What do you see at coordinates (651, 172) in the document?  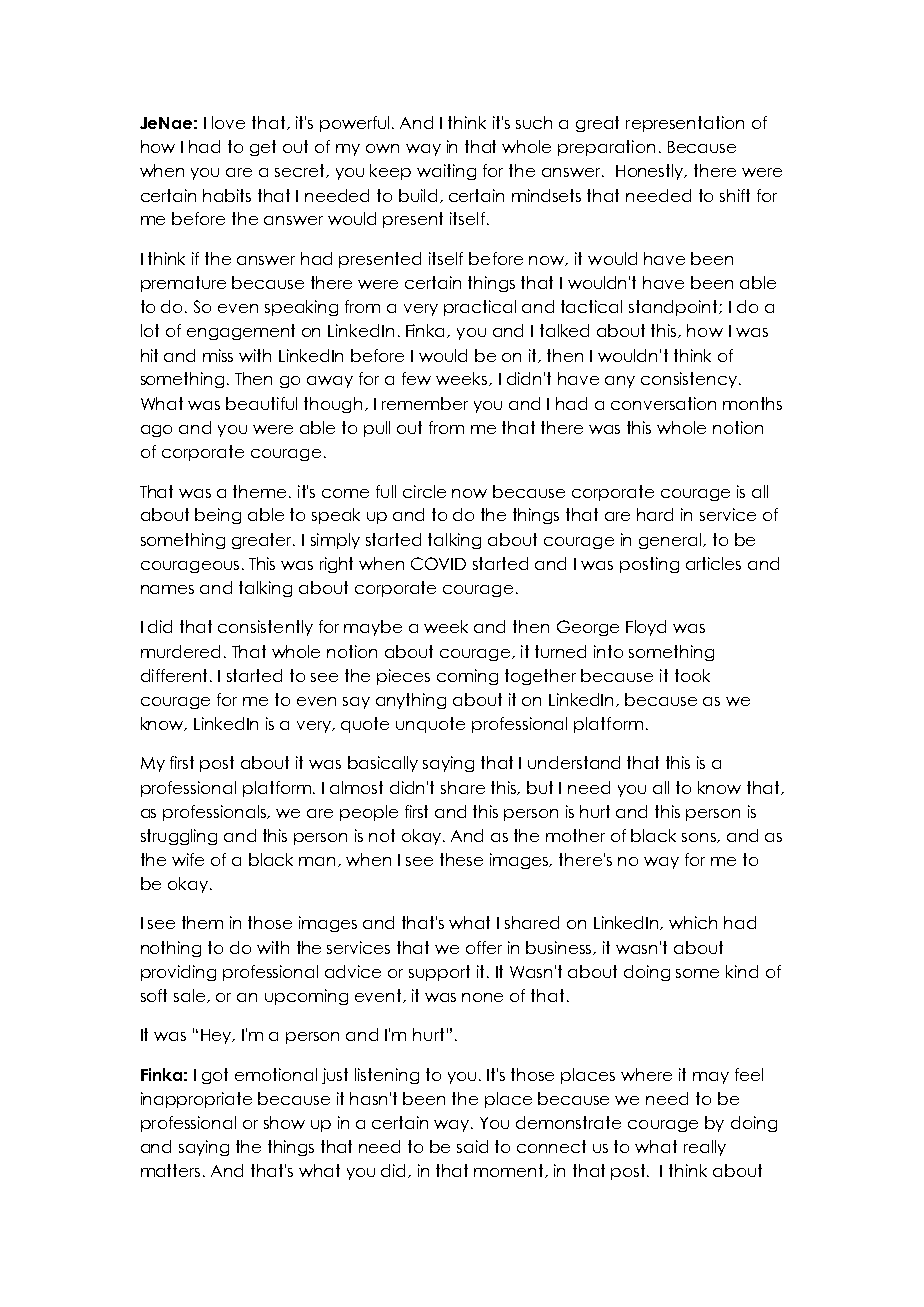 I see `Honestly` at bounding box center [651, 172].
